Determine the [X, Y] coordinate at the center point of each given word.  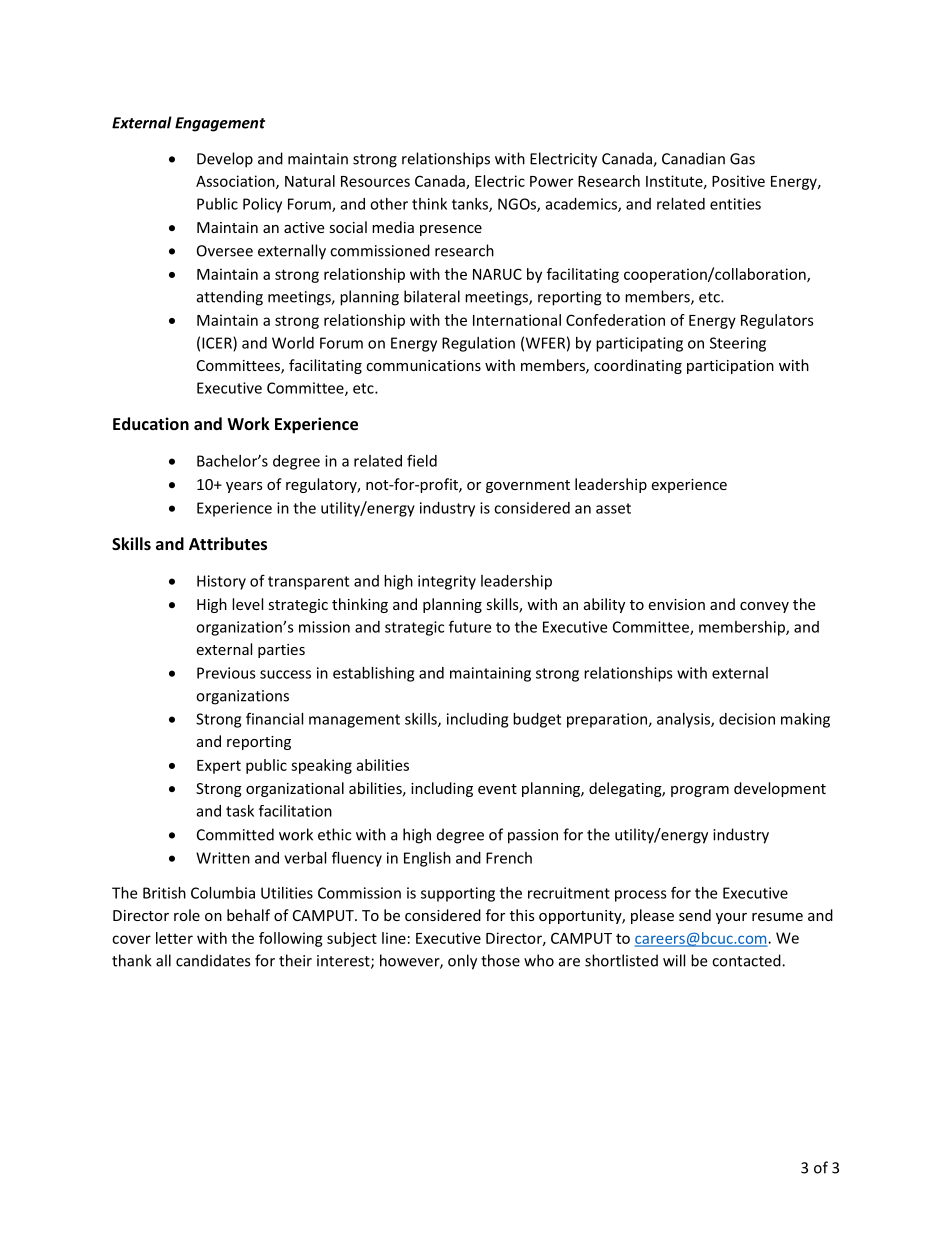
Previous [226, 673]
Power [551, 181]
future [470, 626]
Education [151, 423]
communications [423, 365]
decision [747, 719]
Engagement [220, 124]
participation [730, 367]
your [731, 918]
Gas [742, 159]
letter [174, 938]
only [462, 962]
